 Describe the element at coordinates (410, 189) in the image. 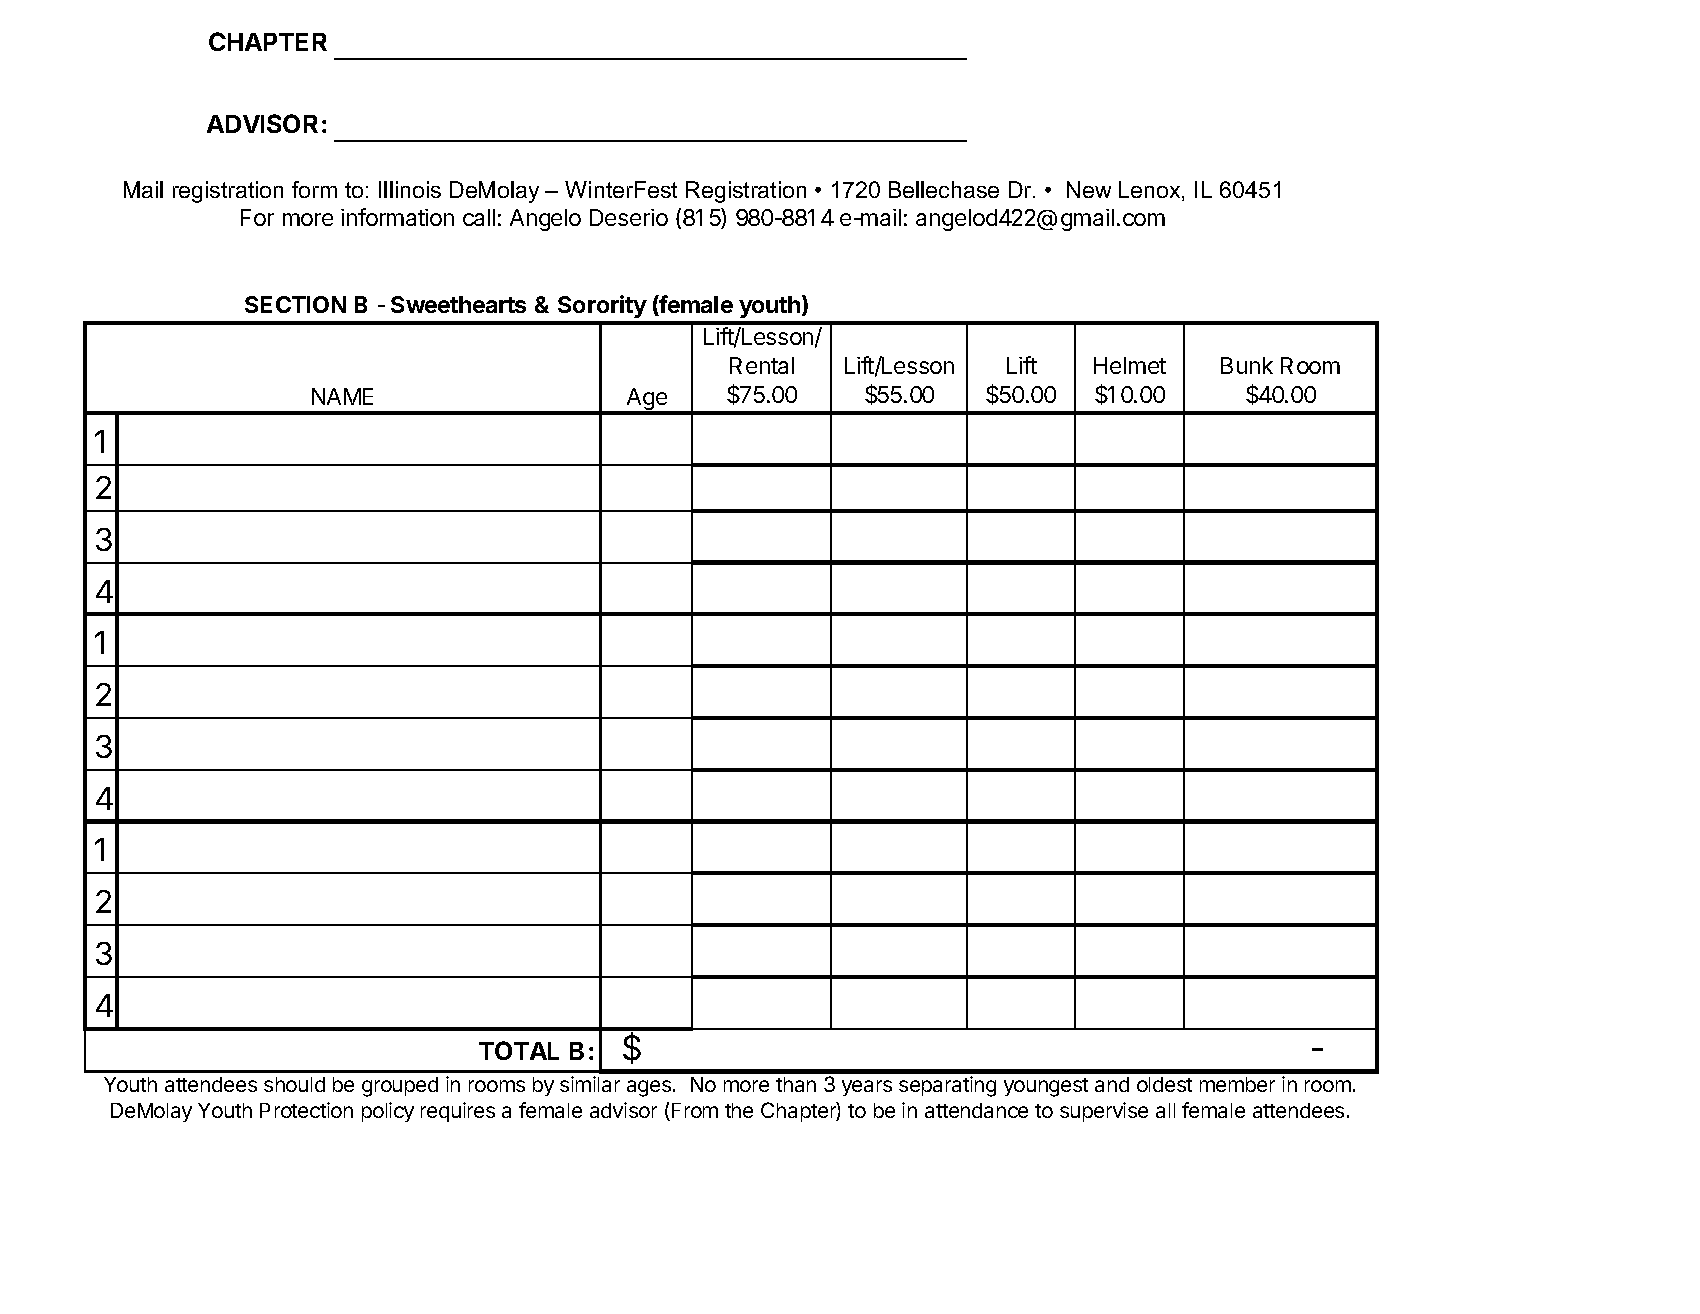

I see `Illinois` at that location.
